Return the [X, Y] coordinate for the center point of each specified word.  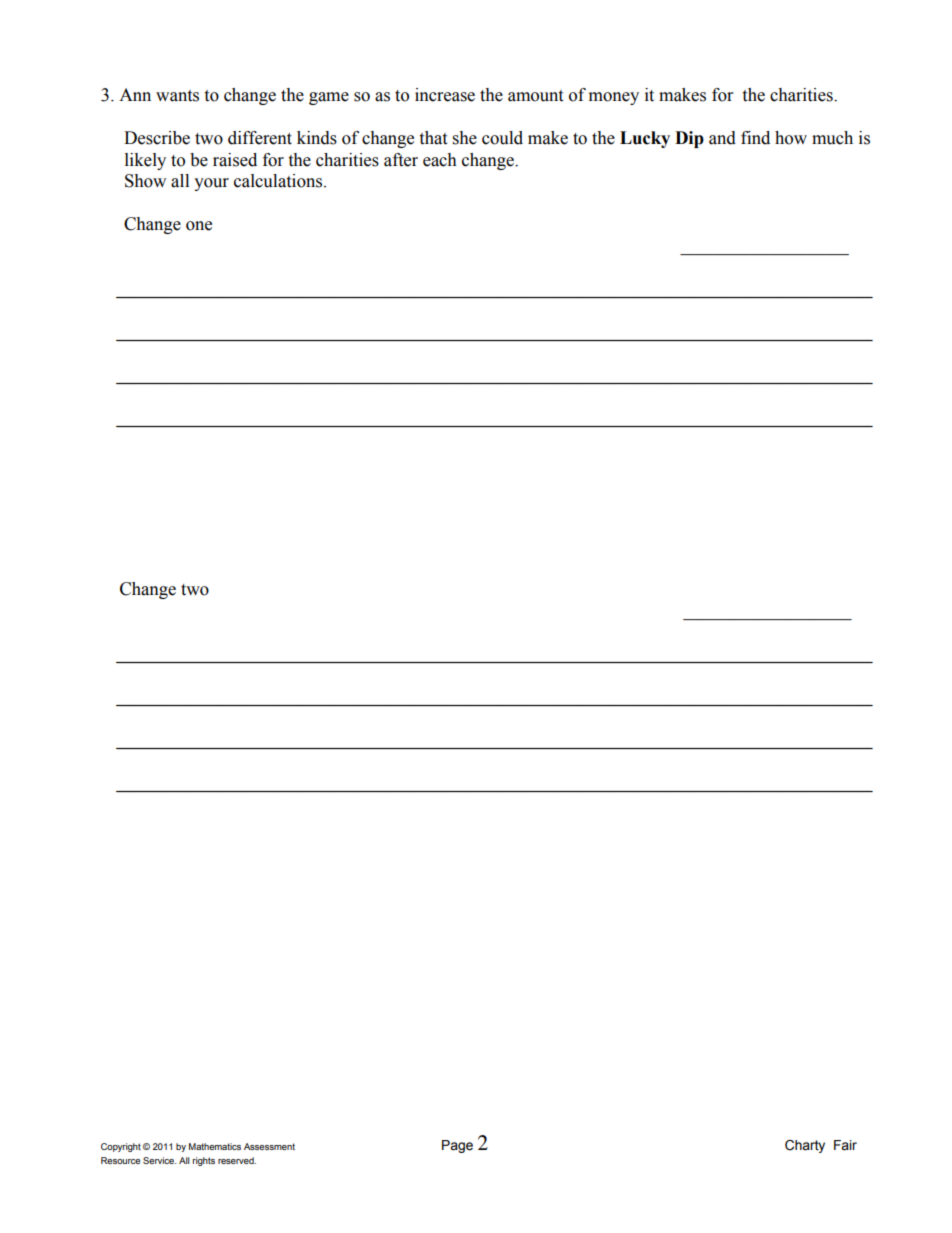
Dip [689, 139]
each [440, 160]
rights [204, 1161]
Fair [845, 1145]
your [211, 184]
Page [457, 1146]
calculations [279, 181]
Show [145, 181]
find [755, 138]
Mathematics [215, 1146]
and [722, 138]
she [465, 138]
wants [177, 96]
